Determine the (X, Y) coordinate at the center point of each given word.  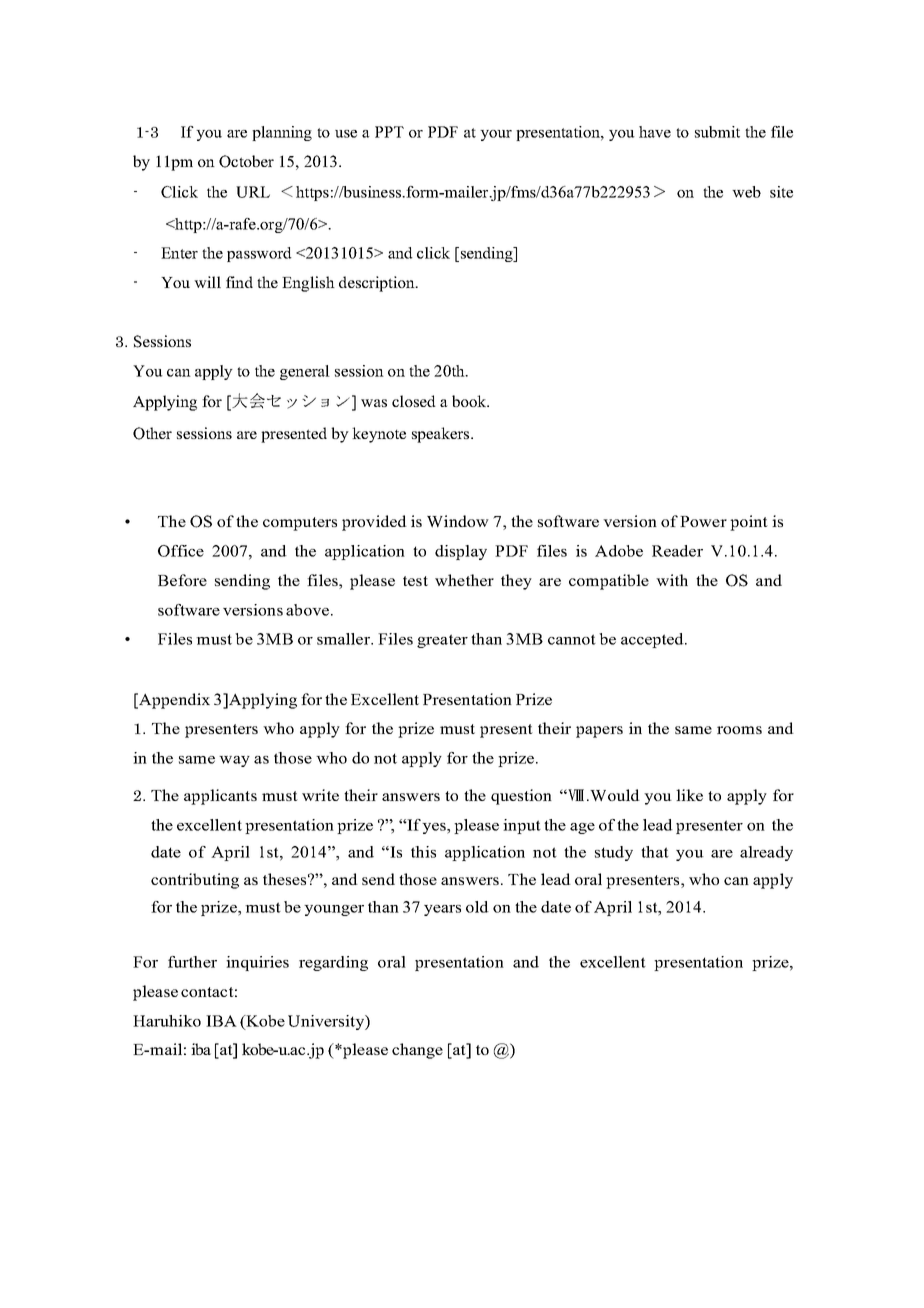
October (246, 161)
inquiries (257, 963)
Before (182, 580)
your (496, 135)
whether (464, 580)
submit (717, 132)
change (417, 1051)
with (672, 580)
